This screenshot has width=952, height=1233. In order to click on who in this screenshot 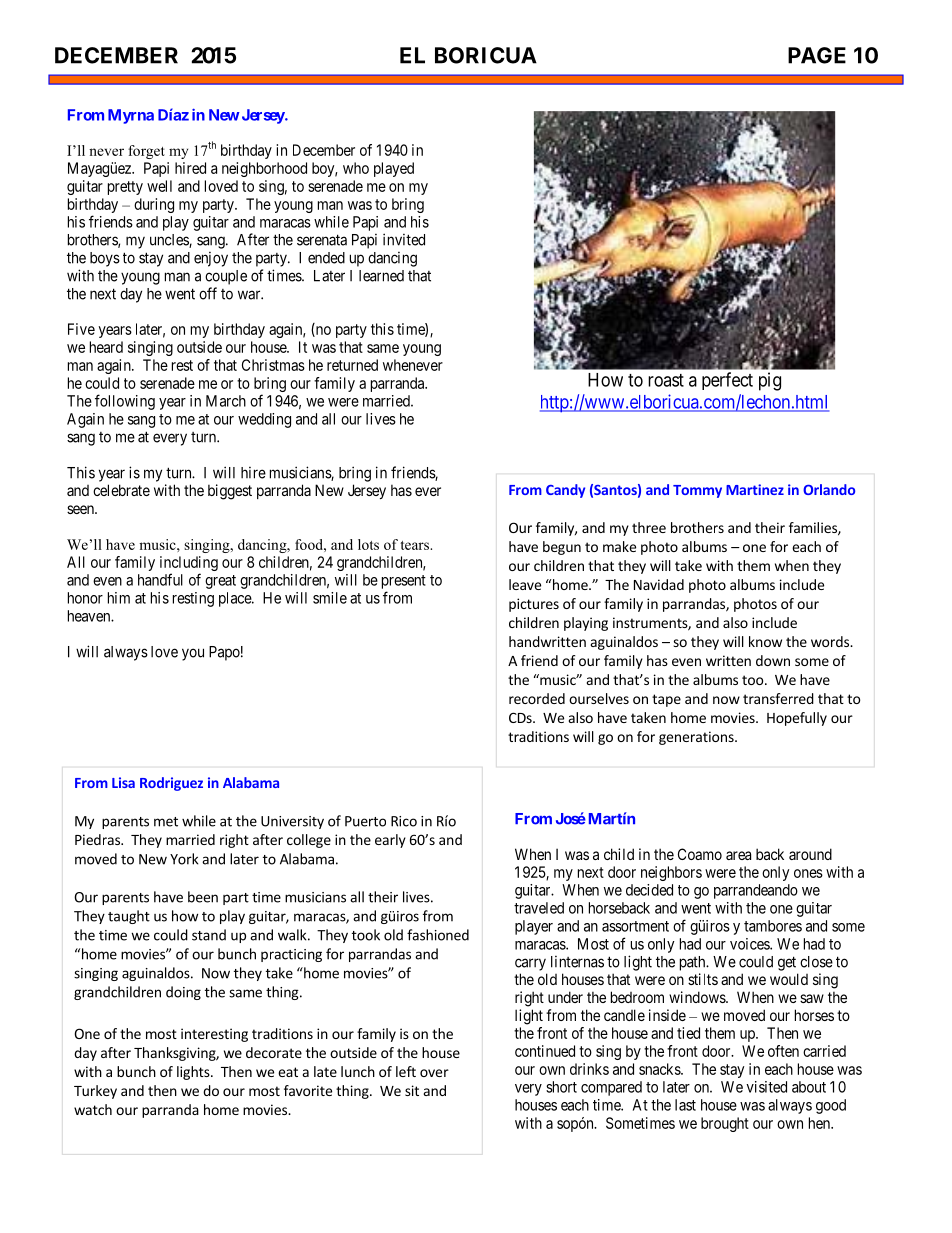, I will do `click(356, 168)`.
